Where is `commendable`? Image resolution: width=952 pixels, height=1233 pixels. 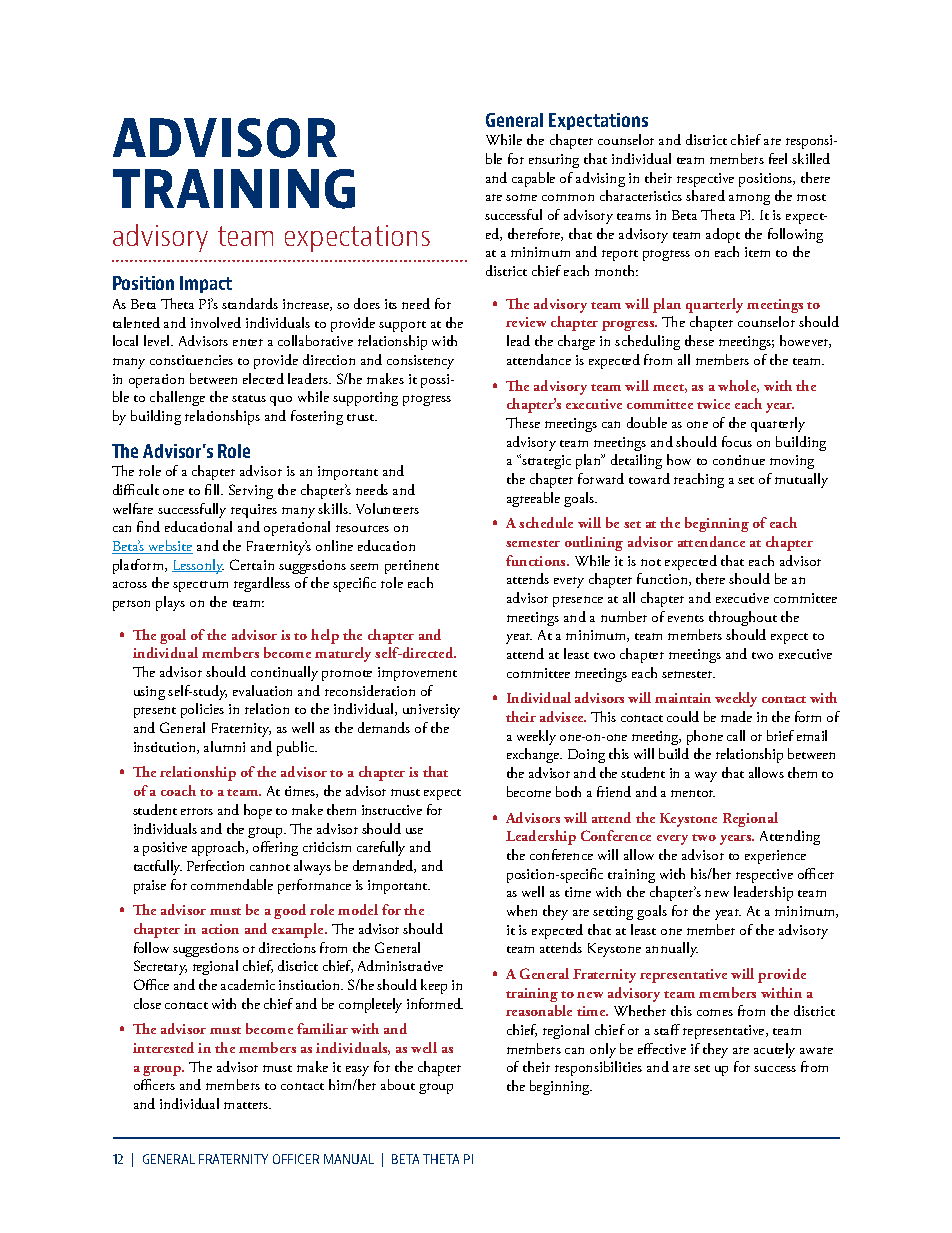
commendable is located at coordinates (232, 884).
